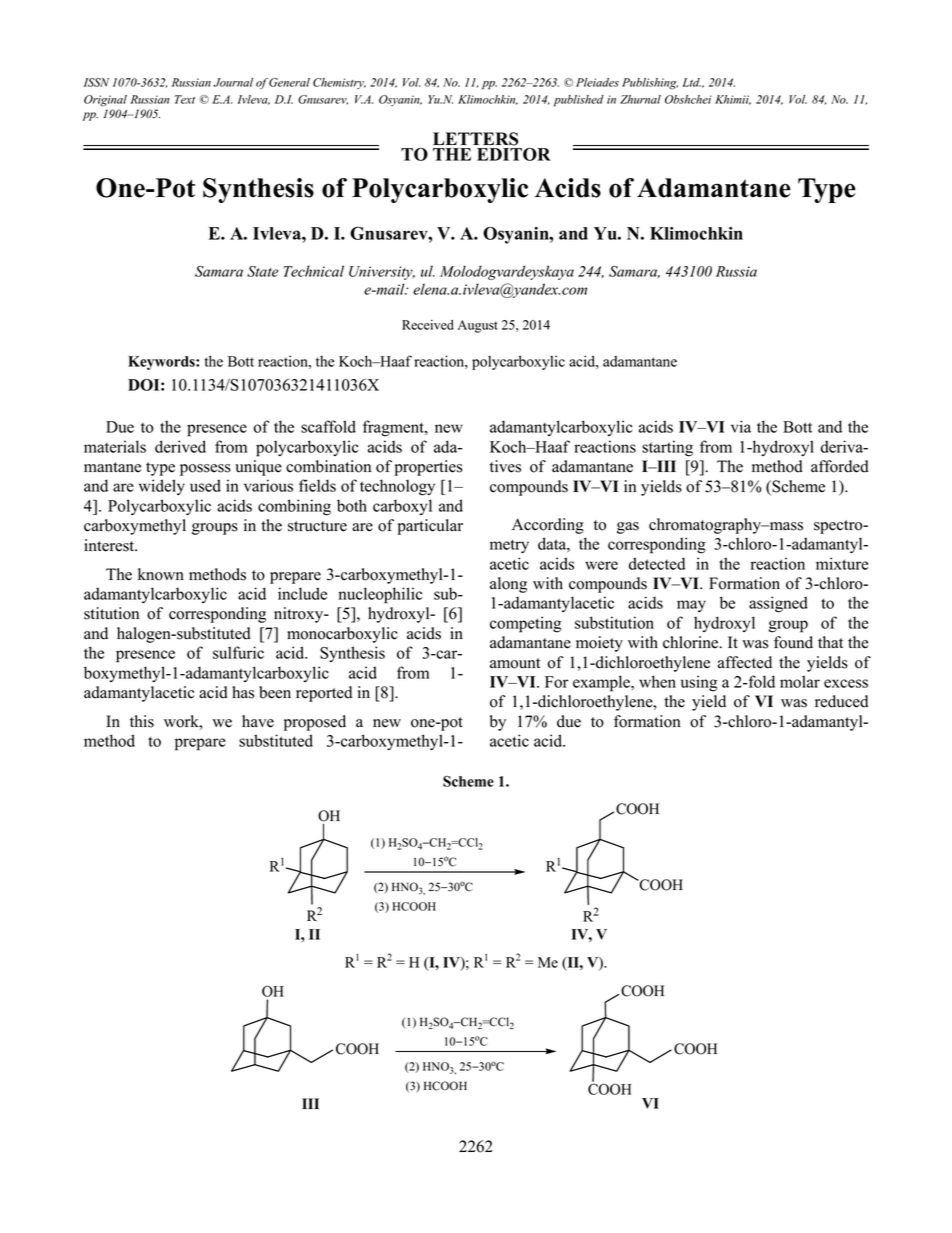 This image has height=1233, width=952. What do you see at coordinates (185, 99) in the image?
I see `Text` at bounding box center [185, 99].
